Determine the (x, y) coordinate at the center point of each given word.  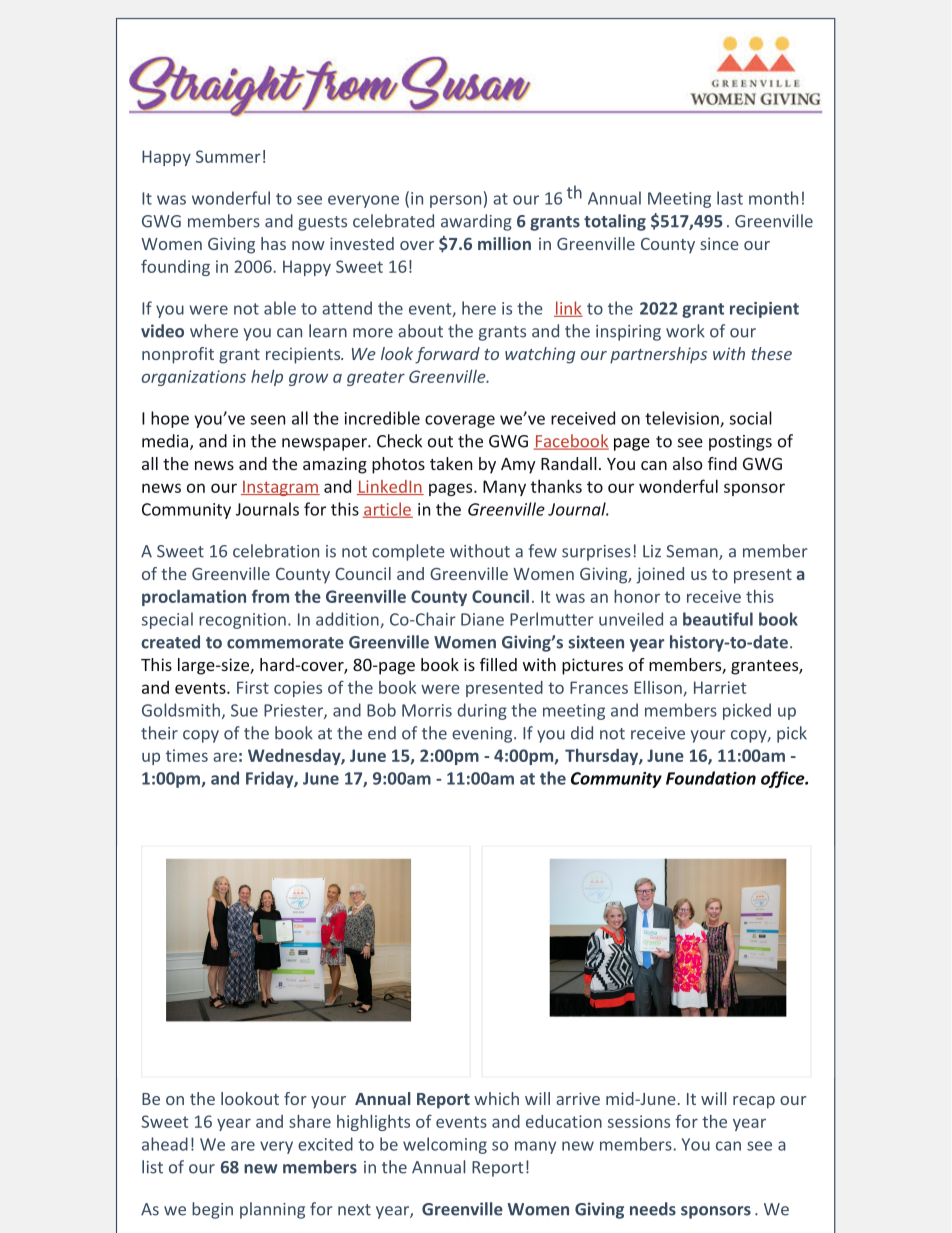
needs (653, 1209)
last (730, 198)
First (253, 687)
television (683, 419)
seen (268, 420)
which (496, 1098)
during (482, 711)
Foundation (711, 778)
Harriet (720, 687)
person (455, 201)
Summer (228, 156)
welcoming (445, 1145)
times (187, 755)
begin (212, 1210)
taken (451, 463)
